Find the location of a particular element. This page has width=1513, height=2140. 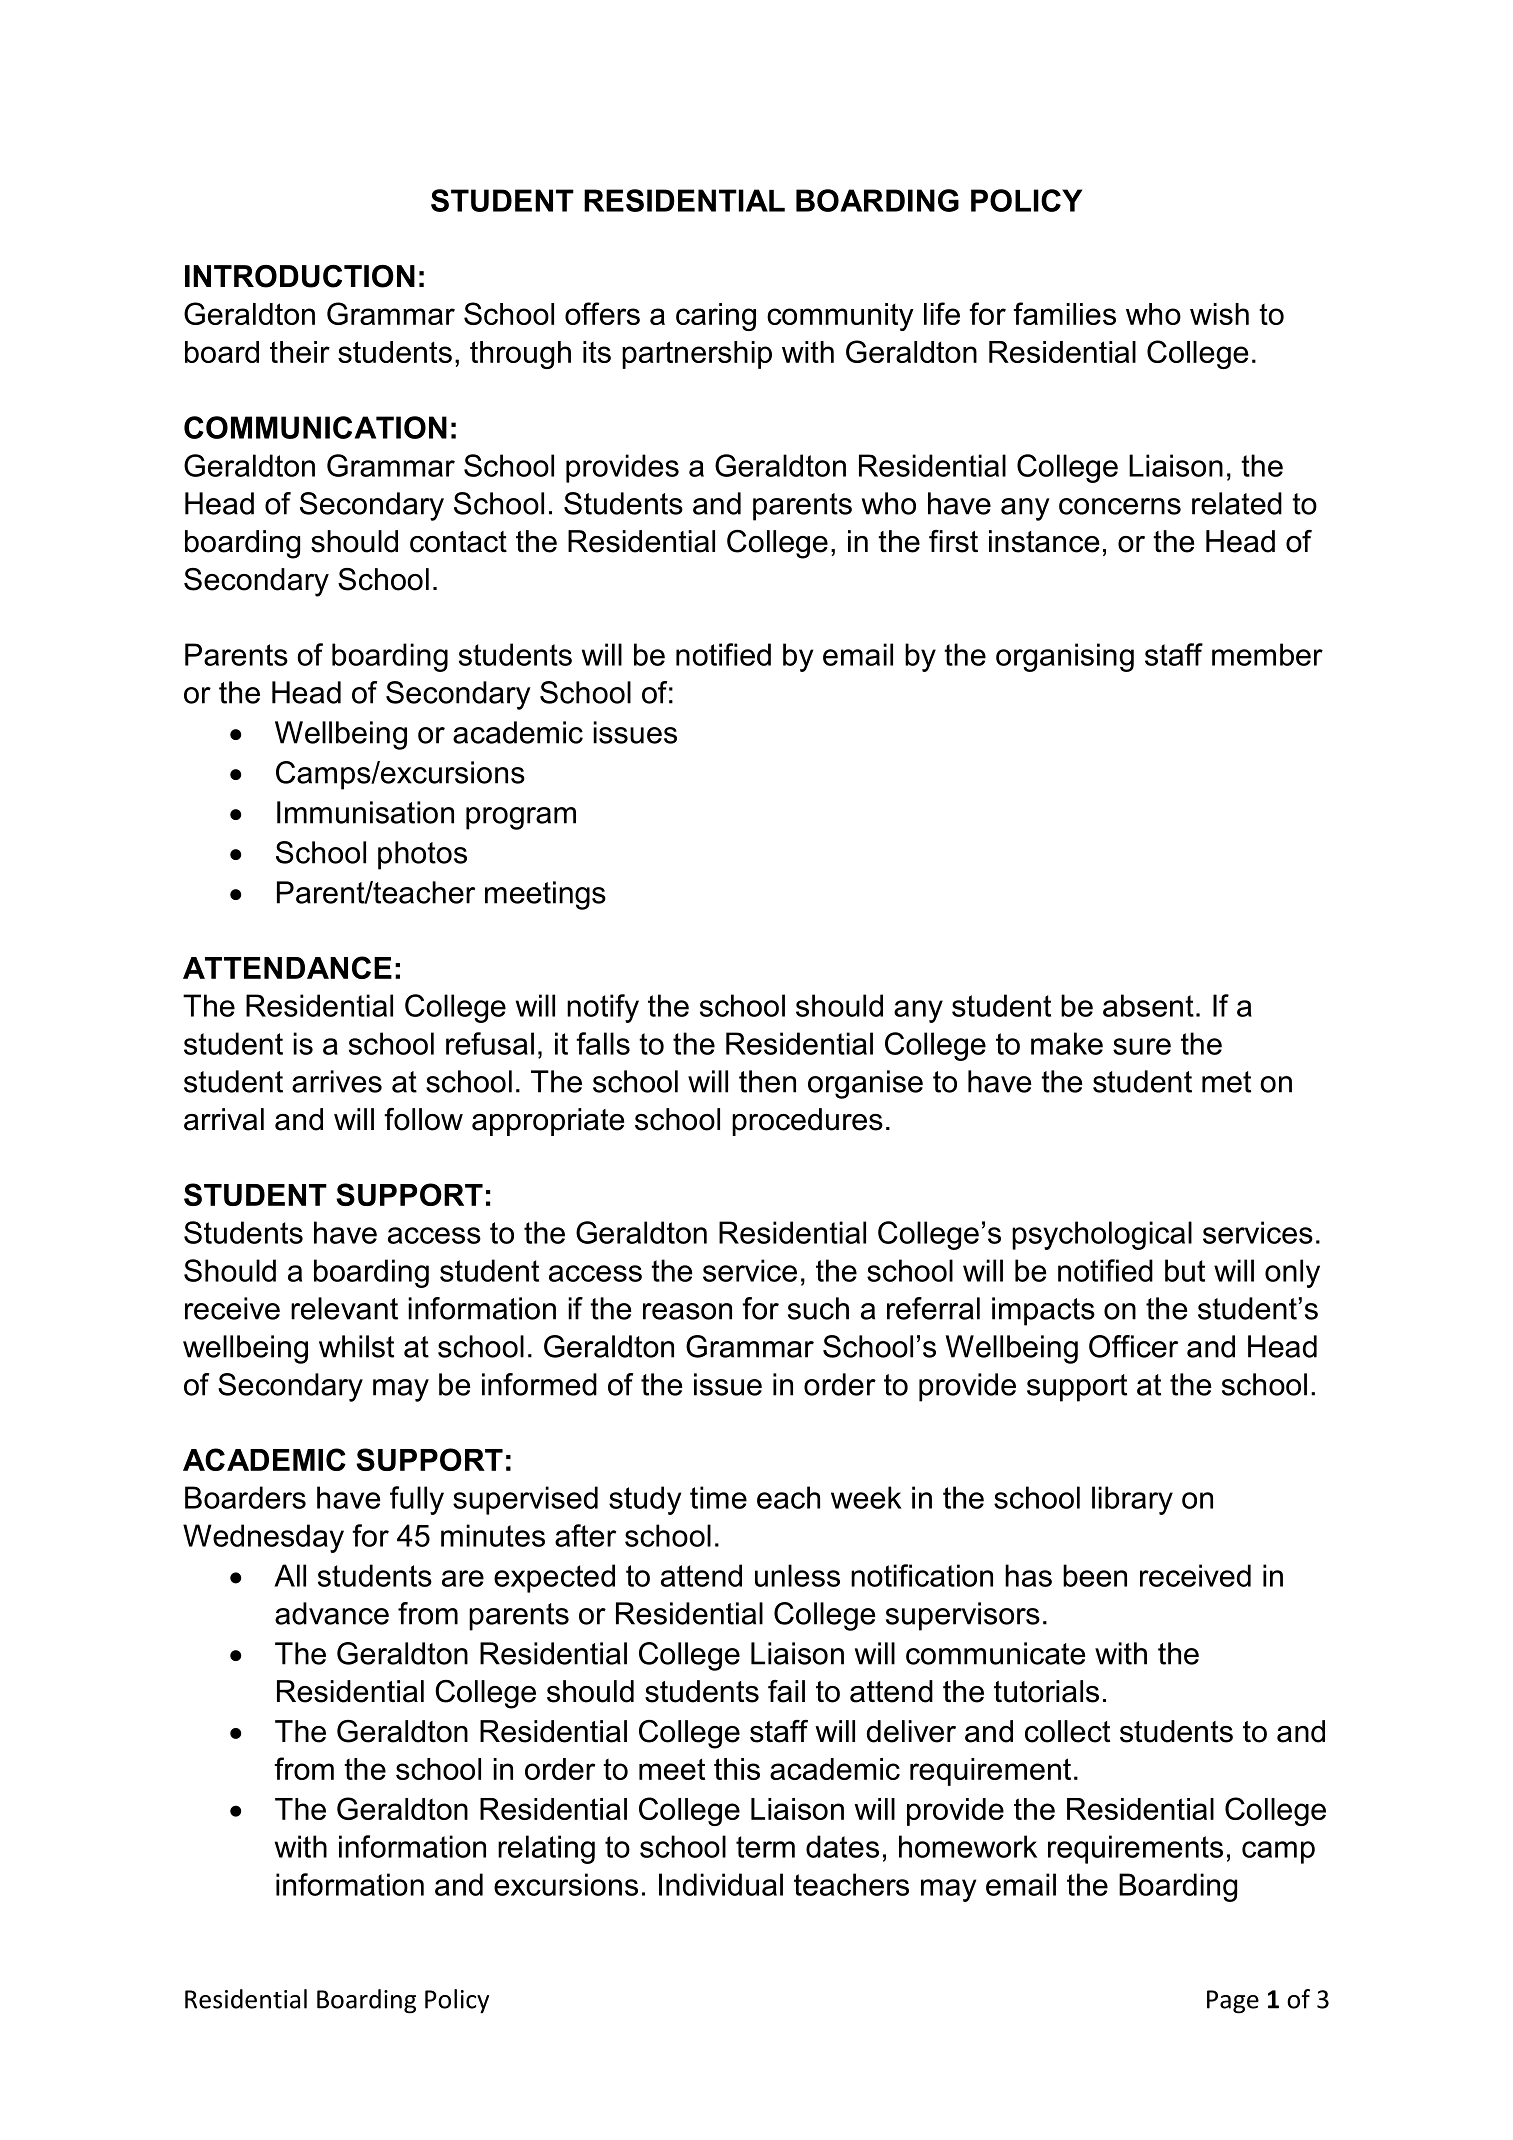

arrives is located at coordinates (337, 1081).
